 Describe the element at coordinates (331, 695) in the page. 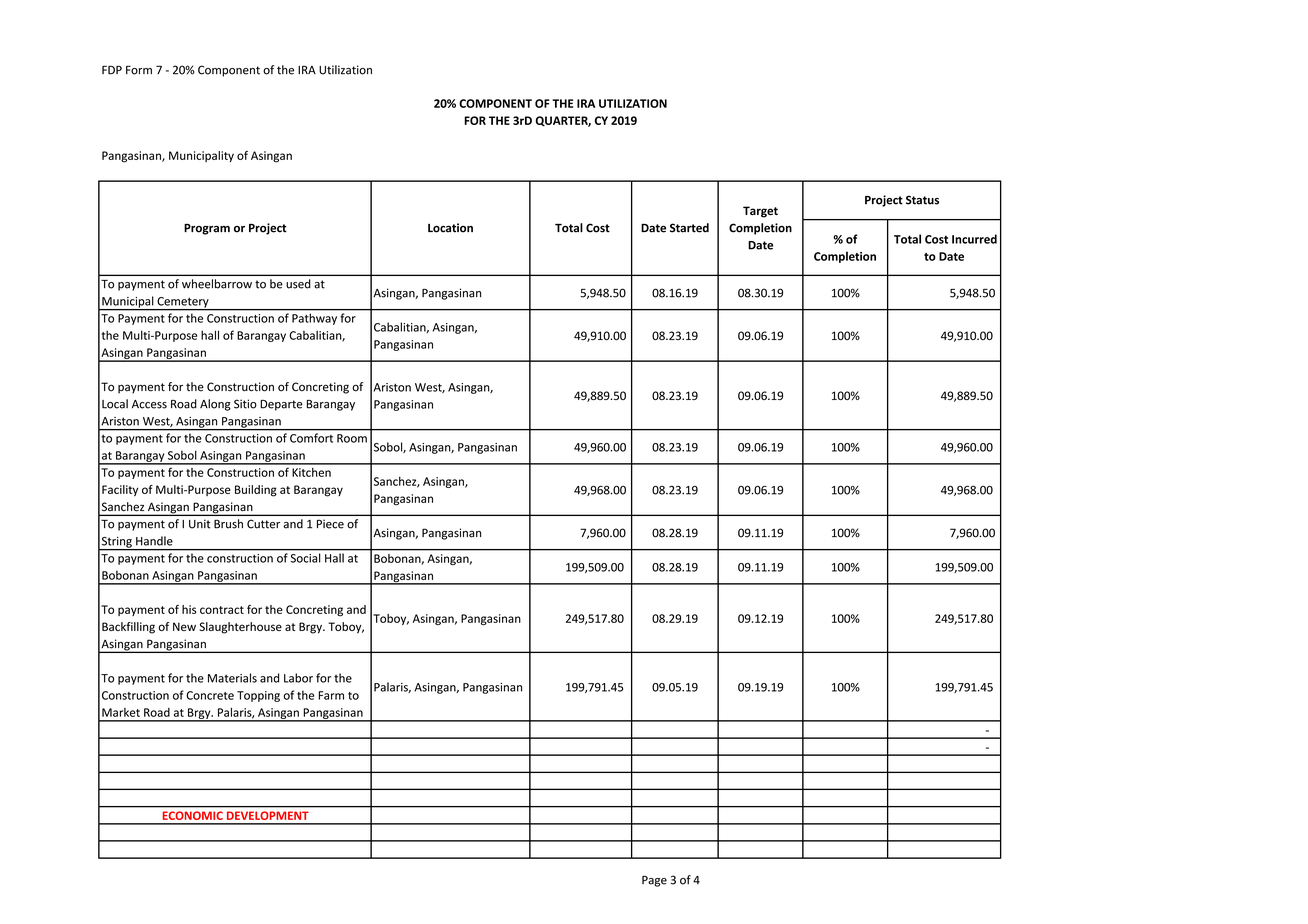

I see `Farm` at that location.
